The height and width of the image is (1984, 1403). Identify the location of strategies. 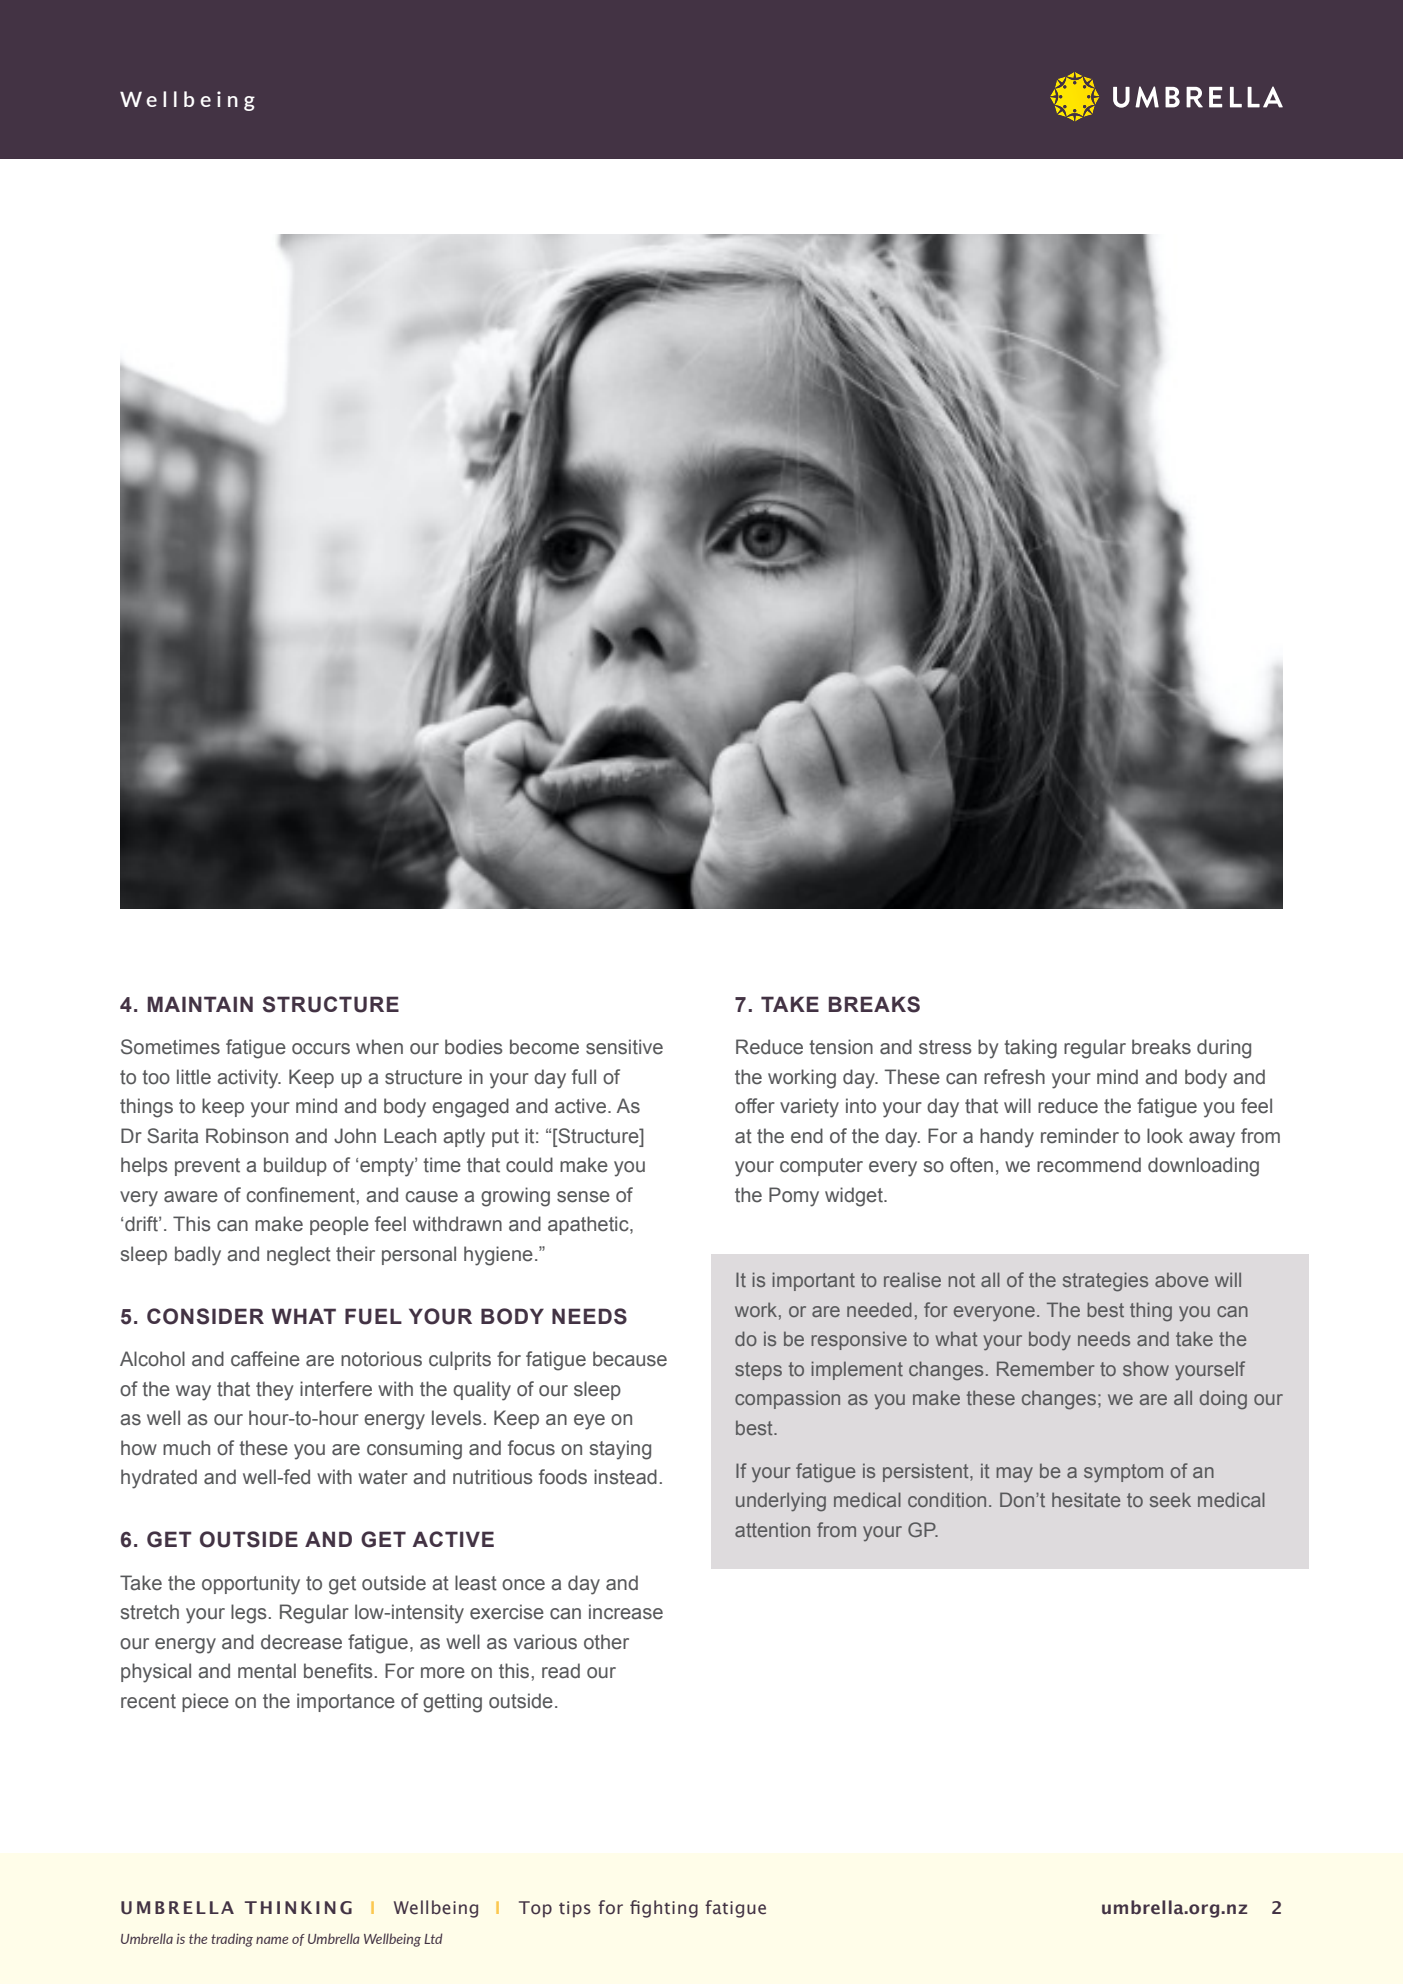
(1105, 1282).
